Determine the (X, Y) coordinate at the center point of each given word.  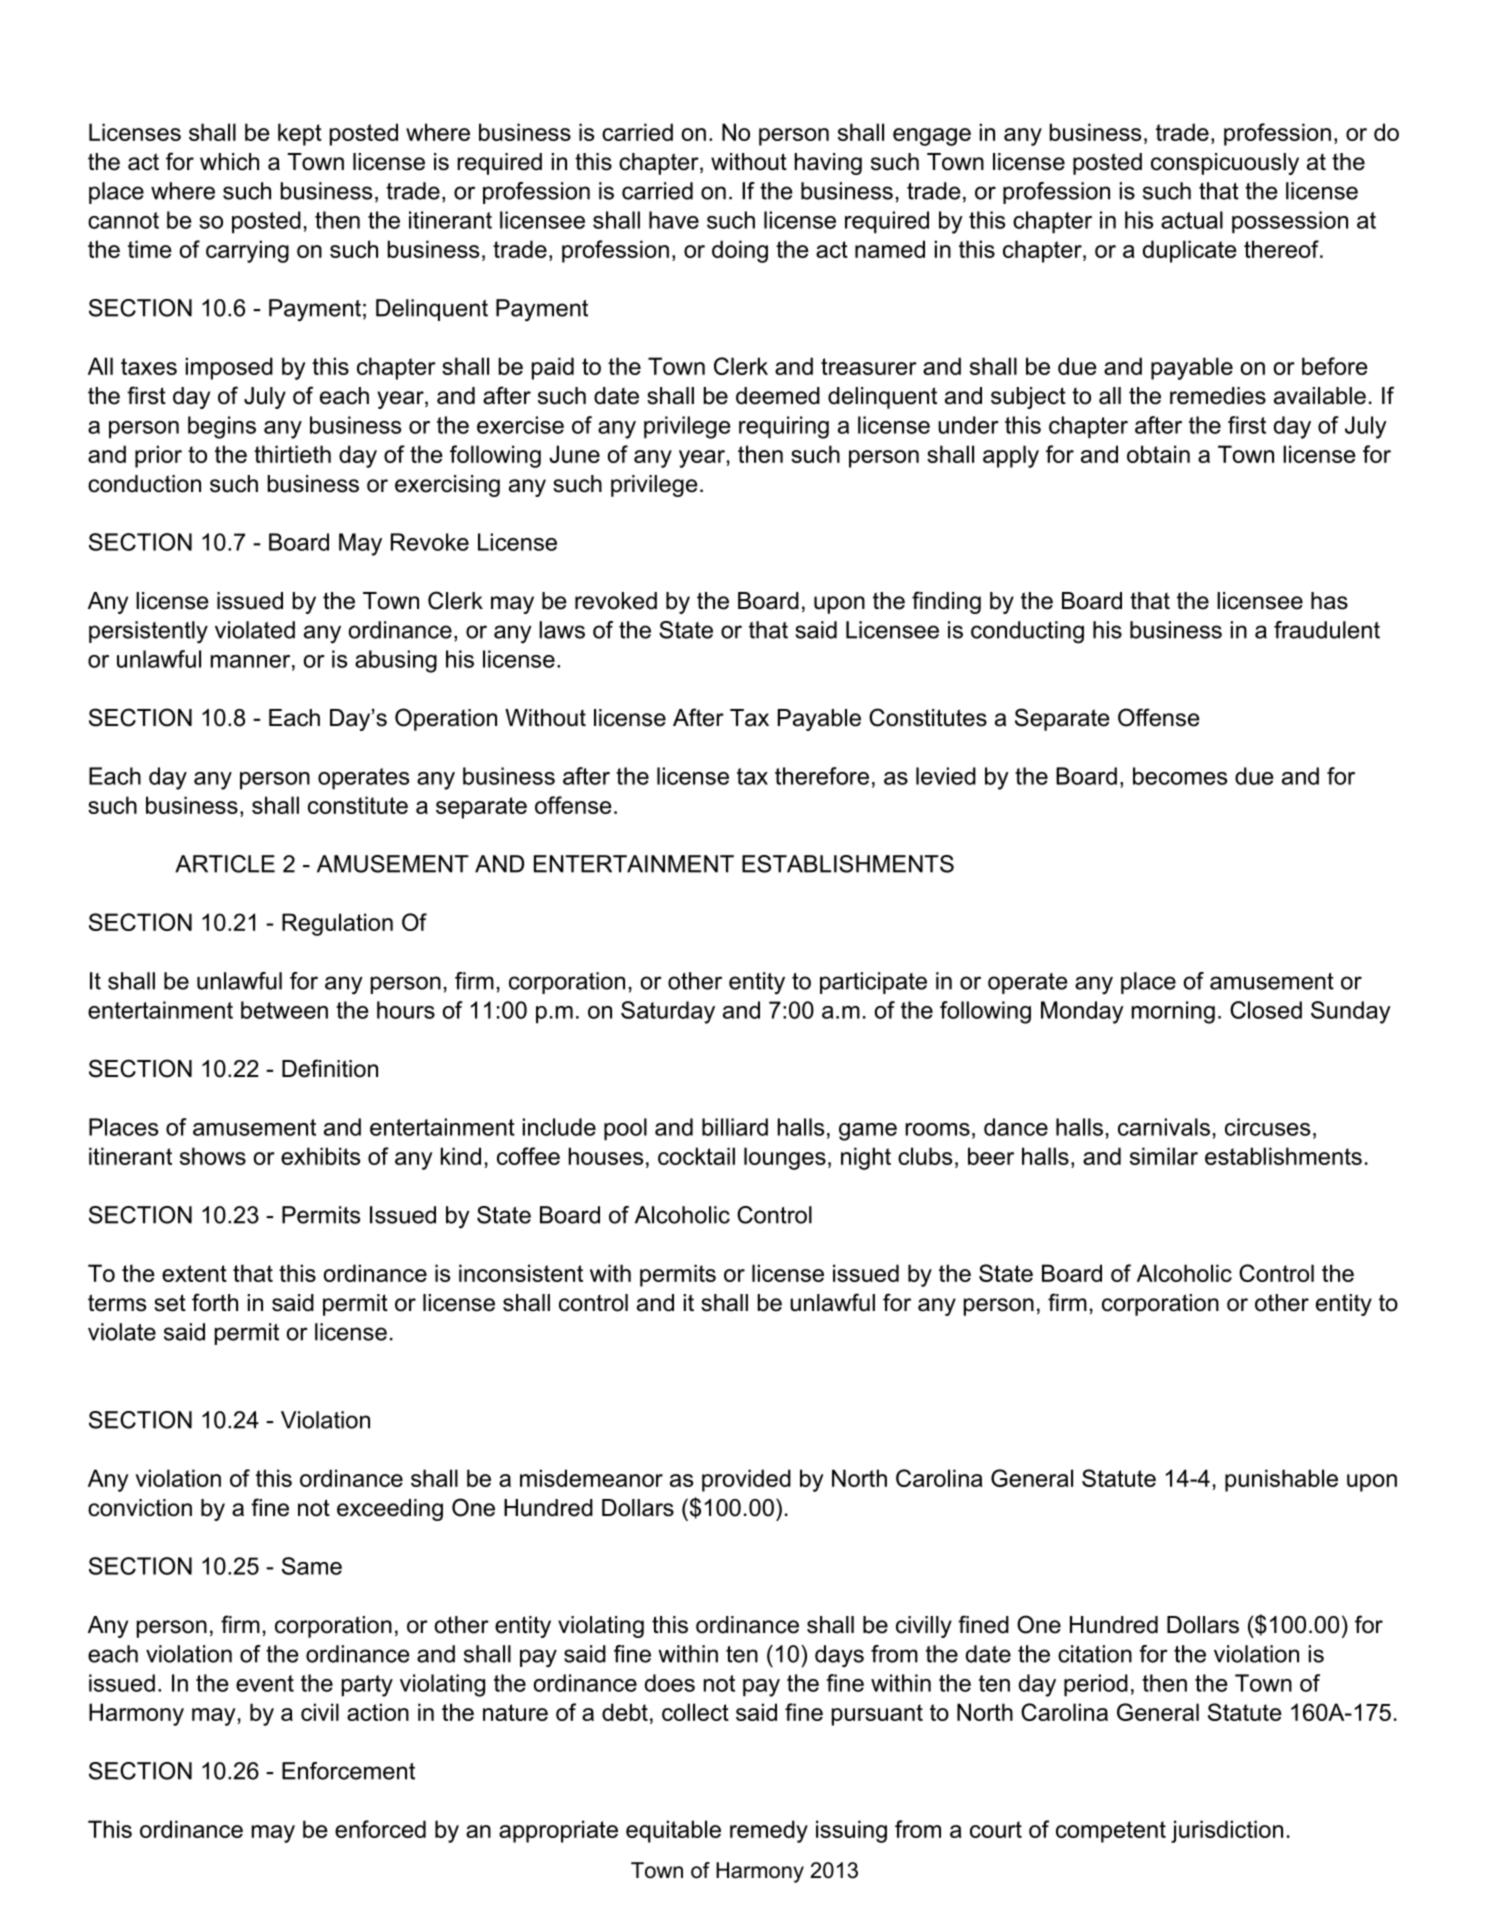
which (229, 162)
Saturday (668, 1012)
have (674, 220)
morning (1173, 1012)
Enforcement (348, 1771)
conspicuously (1225, 164)
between (284, 1010)
